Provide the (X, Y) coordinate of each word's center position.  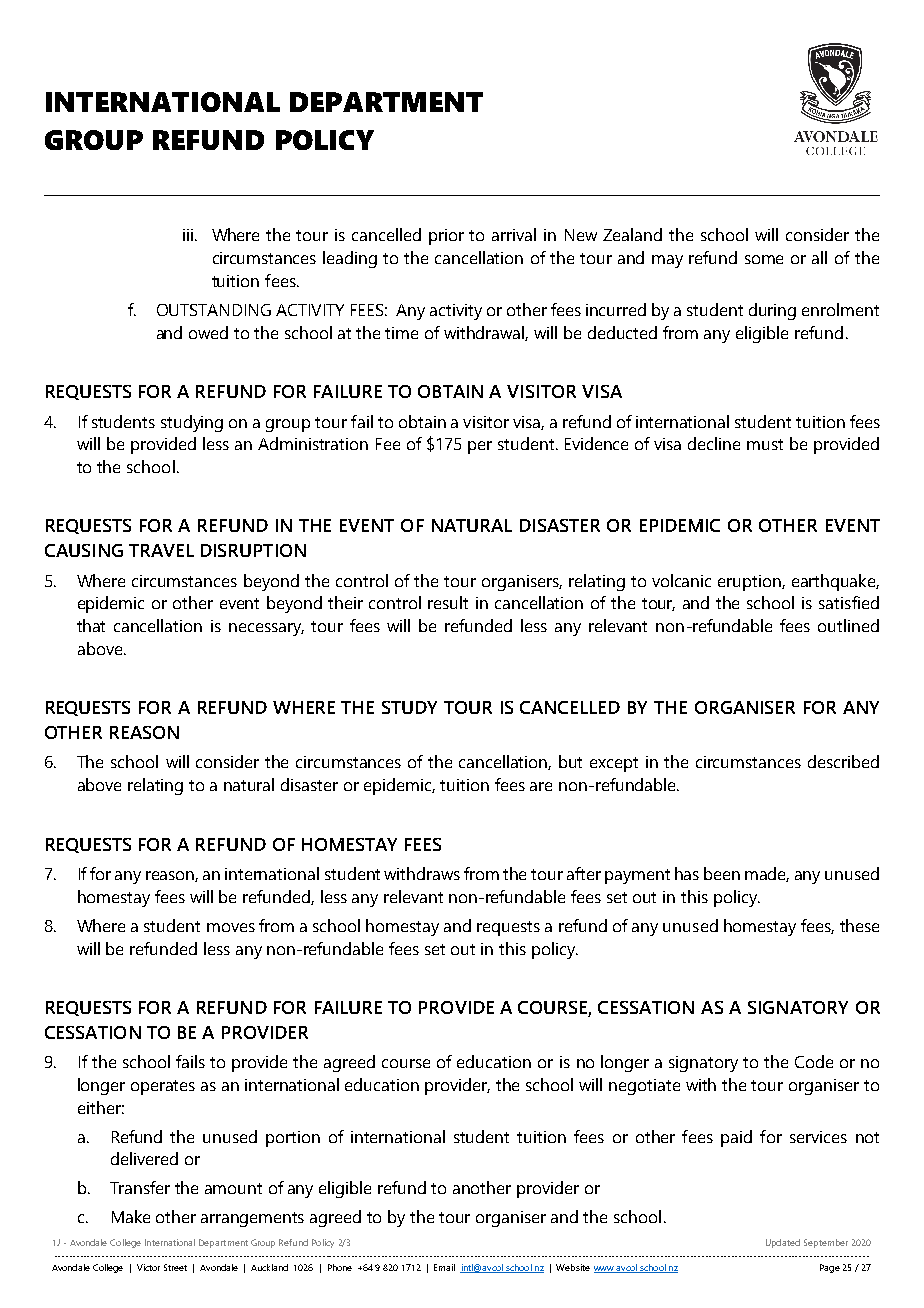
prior (446, 237)
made (767, 874)
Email (444, 1267)
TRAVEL (161, 550)
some (764, 259)
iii (188, 235)
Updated (783, 1243)
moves (231, 927)
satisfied (849, 602)
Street (175, 1267)
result (448, 602)
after (584, 873)
